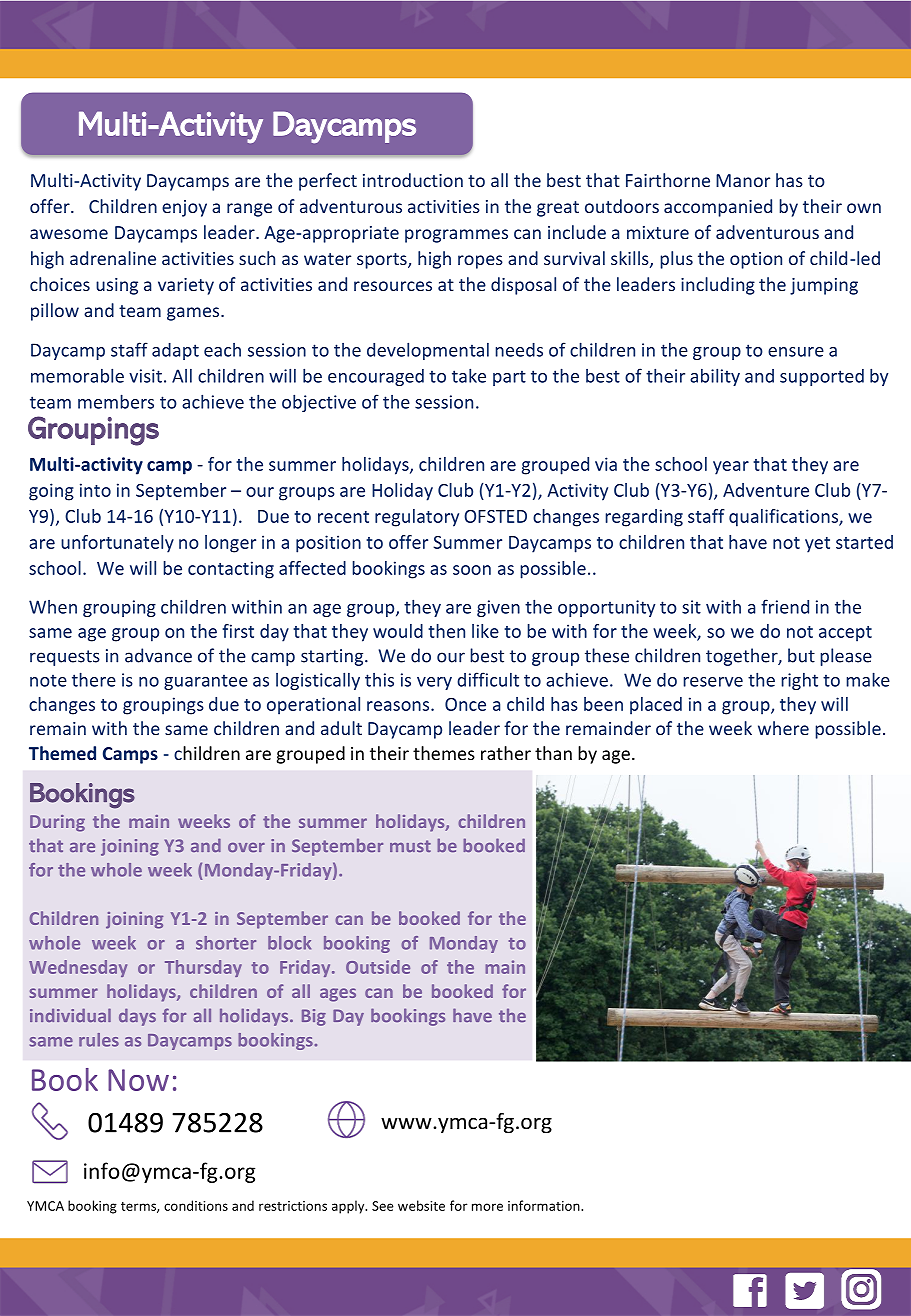 The image size is (911, 1316). What do you see at coordinates (799, 681) in the image?
I see `right` at bounding box center [799, 681].
